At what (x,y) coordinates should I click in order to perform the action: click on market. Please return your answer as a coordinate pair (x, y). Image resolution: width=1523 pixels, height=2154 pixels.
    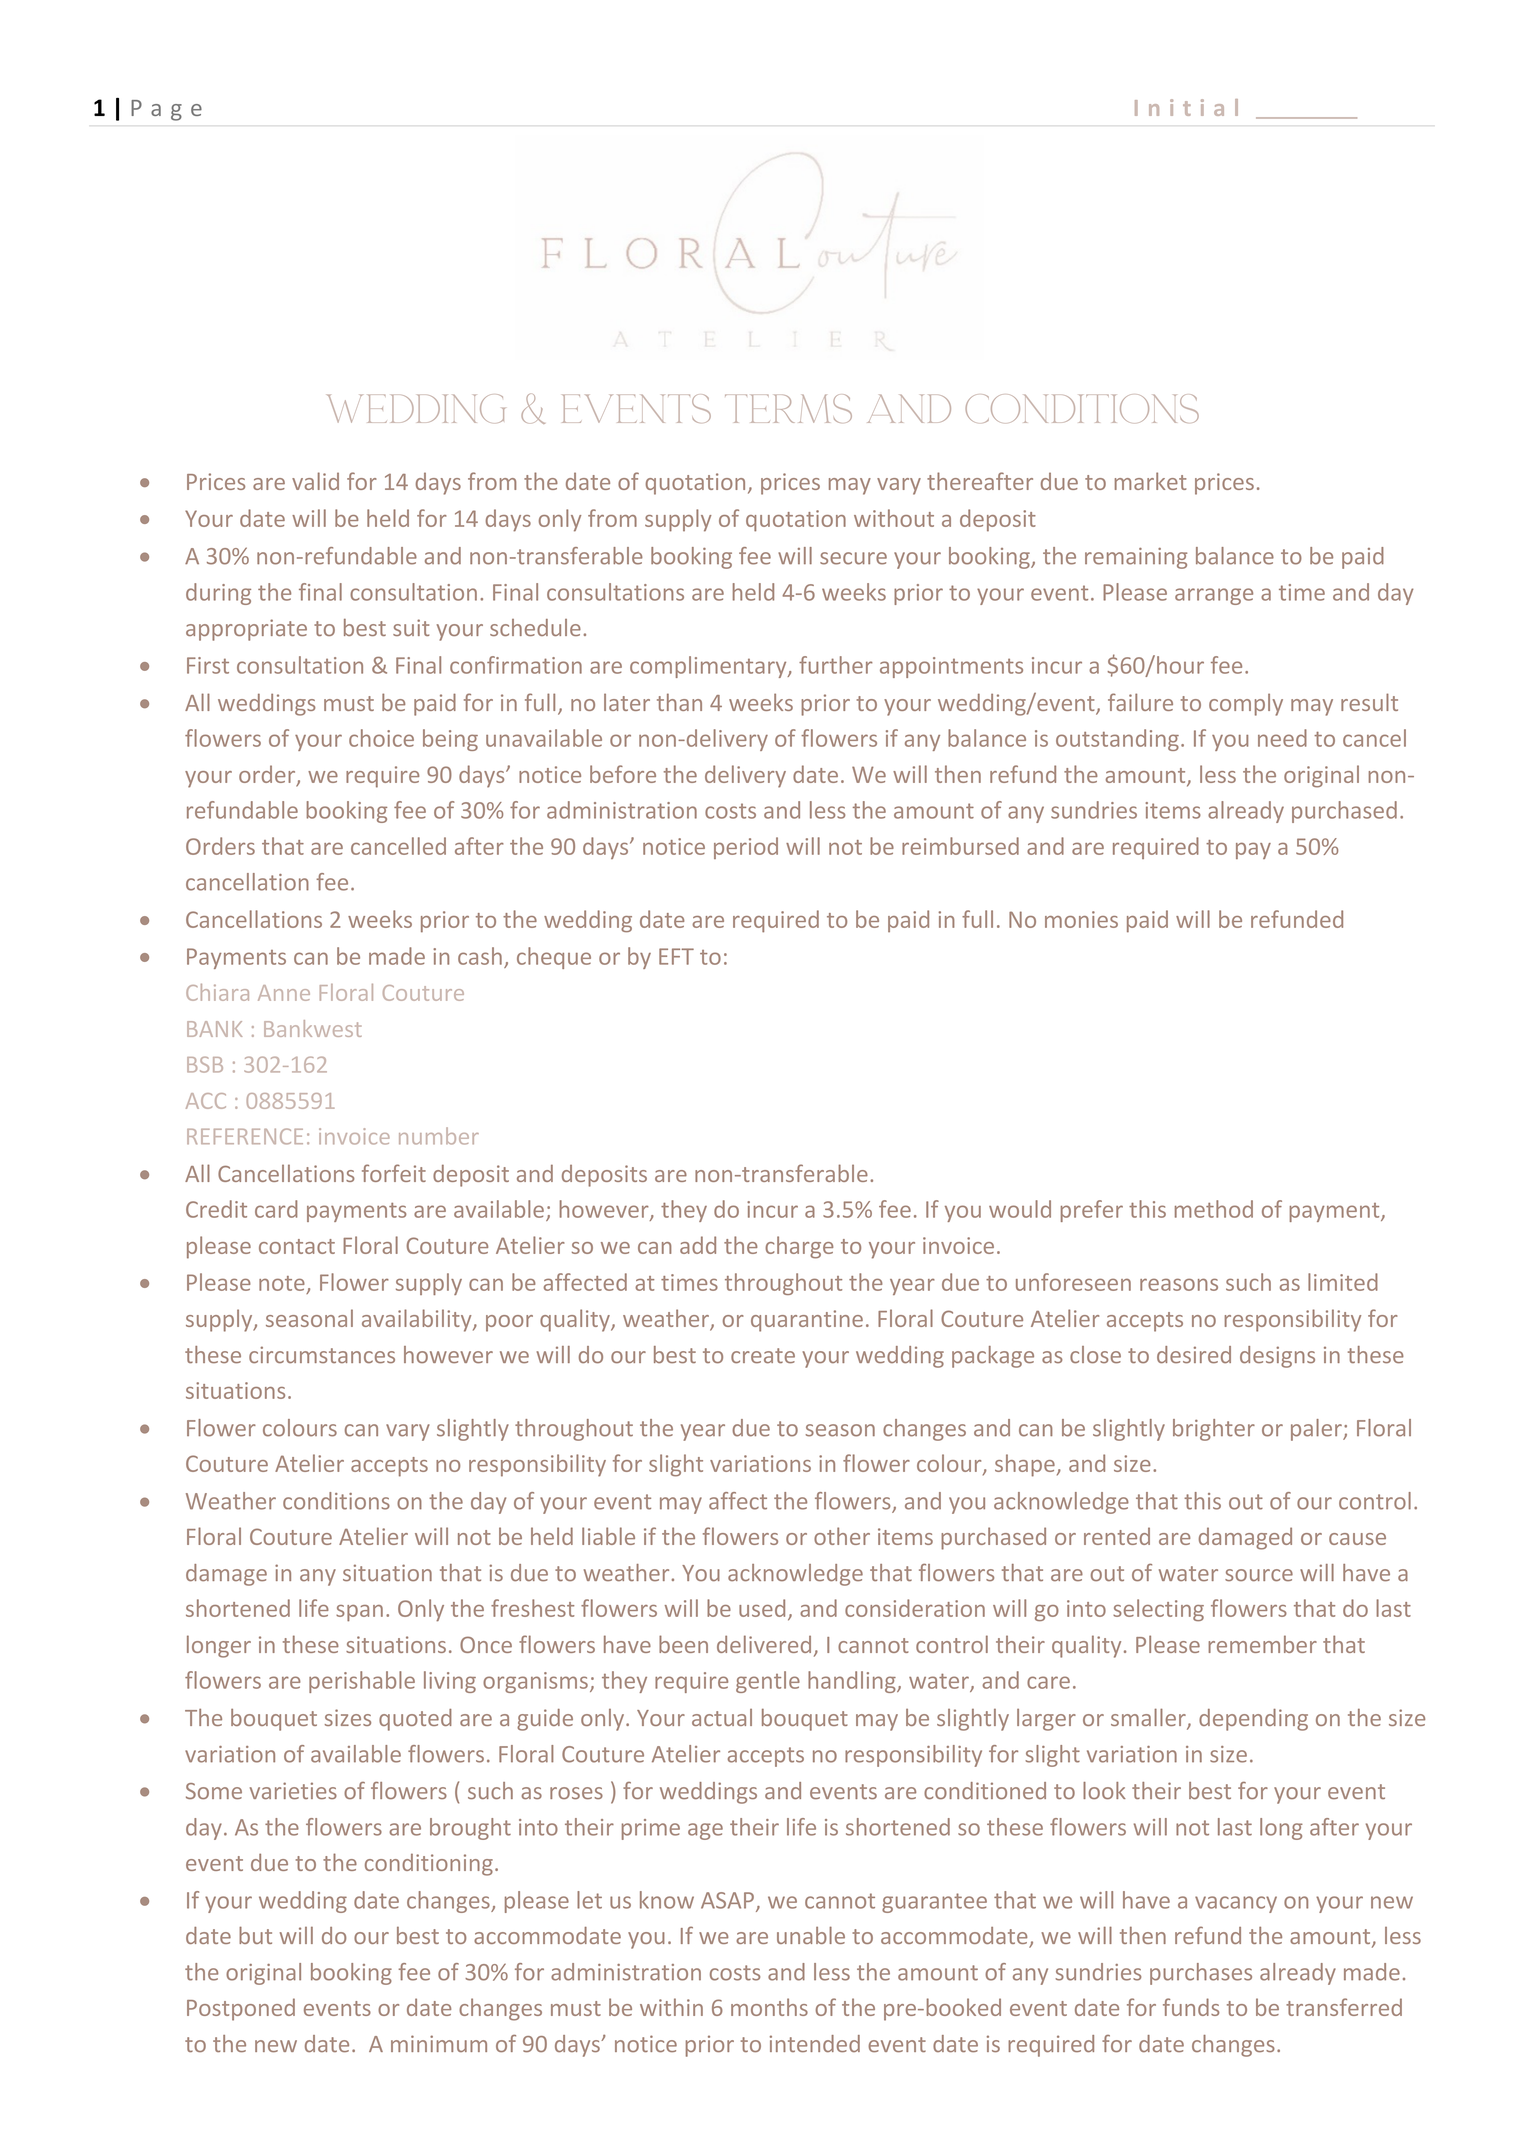
    Looking at the image, I should click on (1150, 481).
